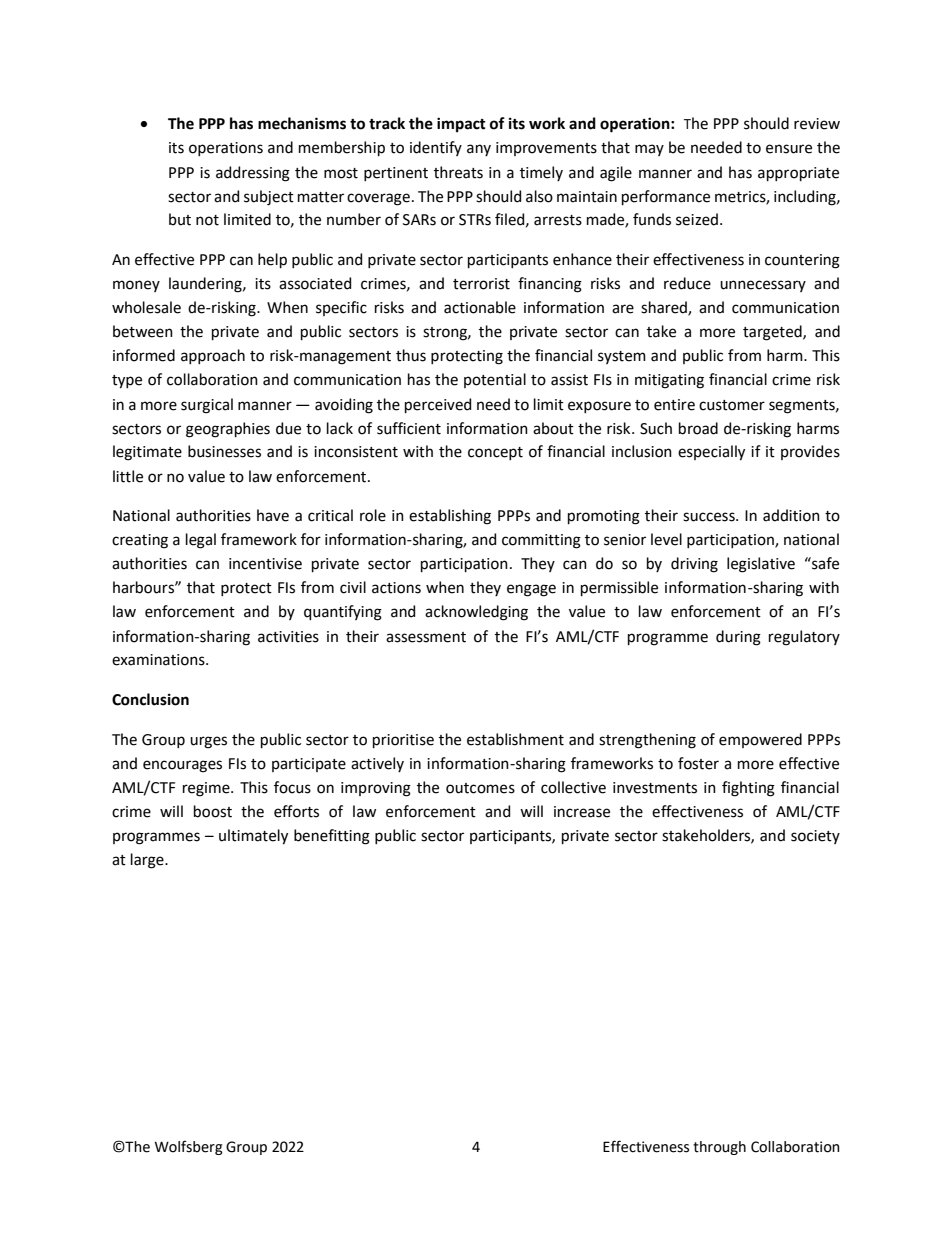 This image has width=952, height=1233. Describe the element at coordinates (253, 837) in the image. I see `ultimately` at that location.
